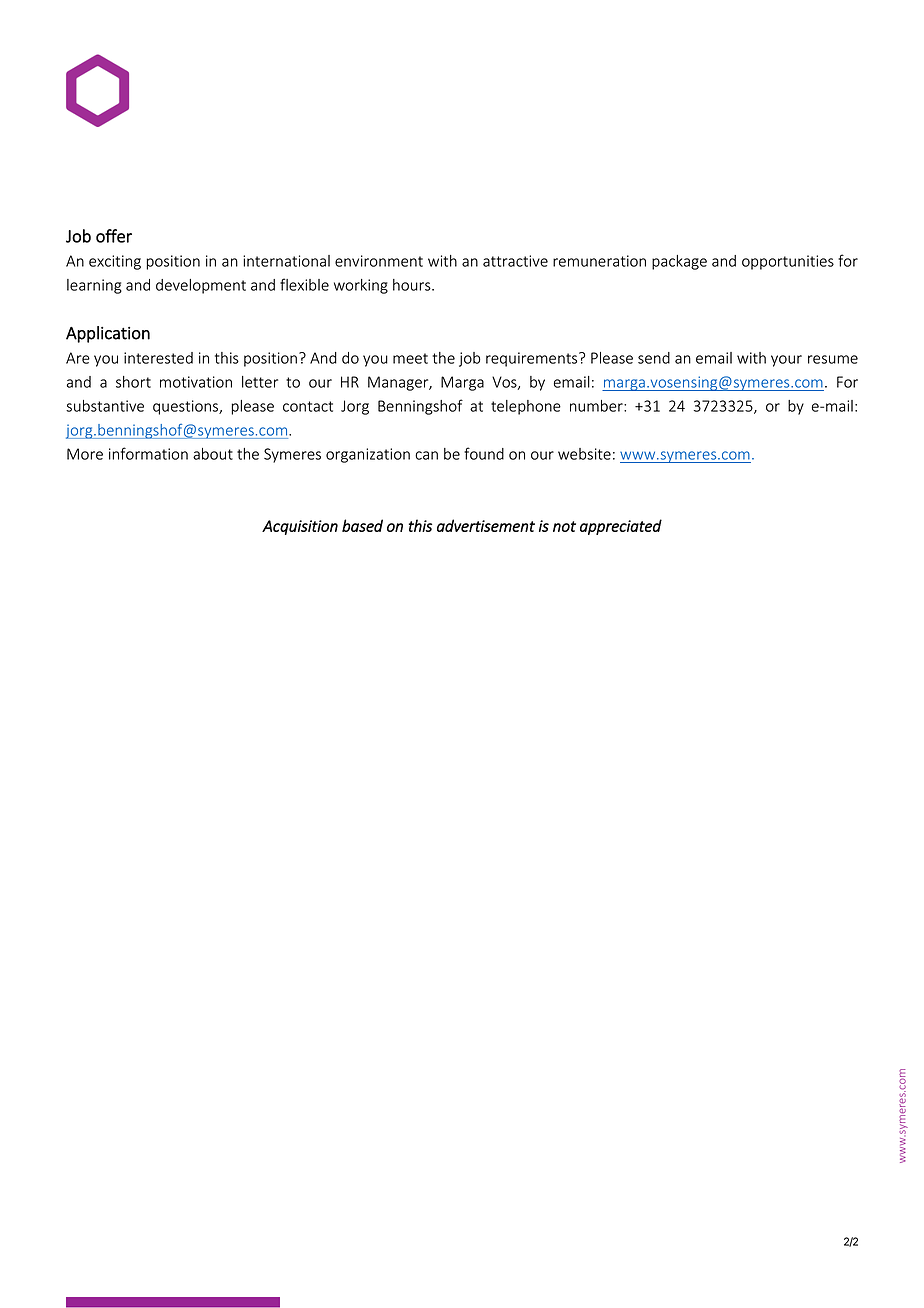 This image has height=1308, width=924. I want to click on offer, so click(114, 236).
